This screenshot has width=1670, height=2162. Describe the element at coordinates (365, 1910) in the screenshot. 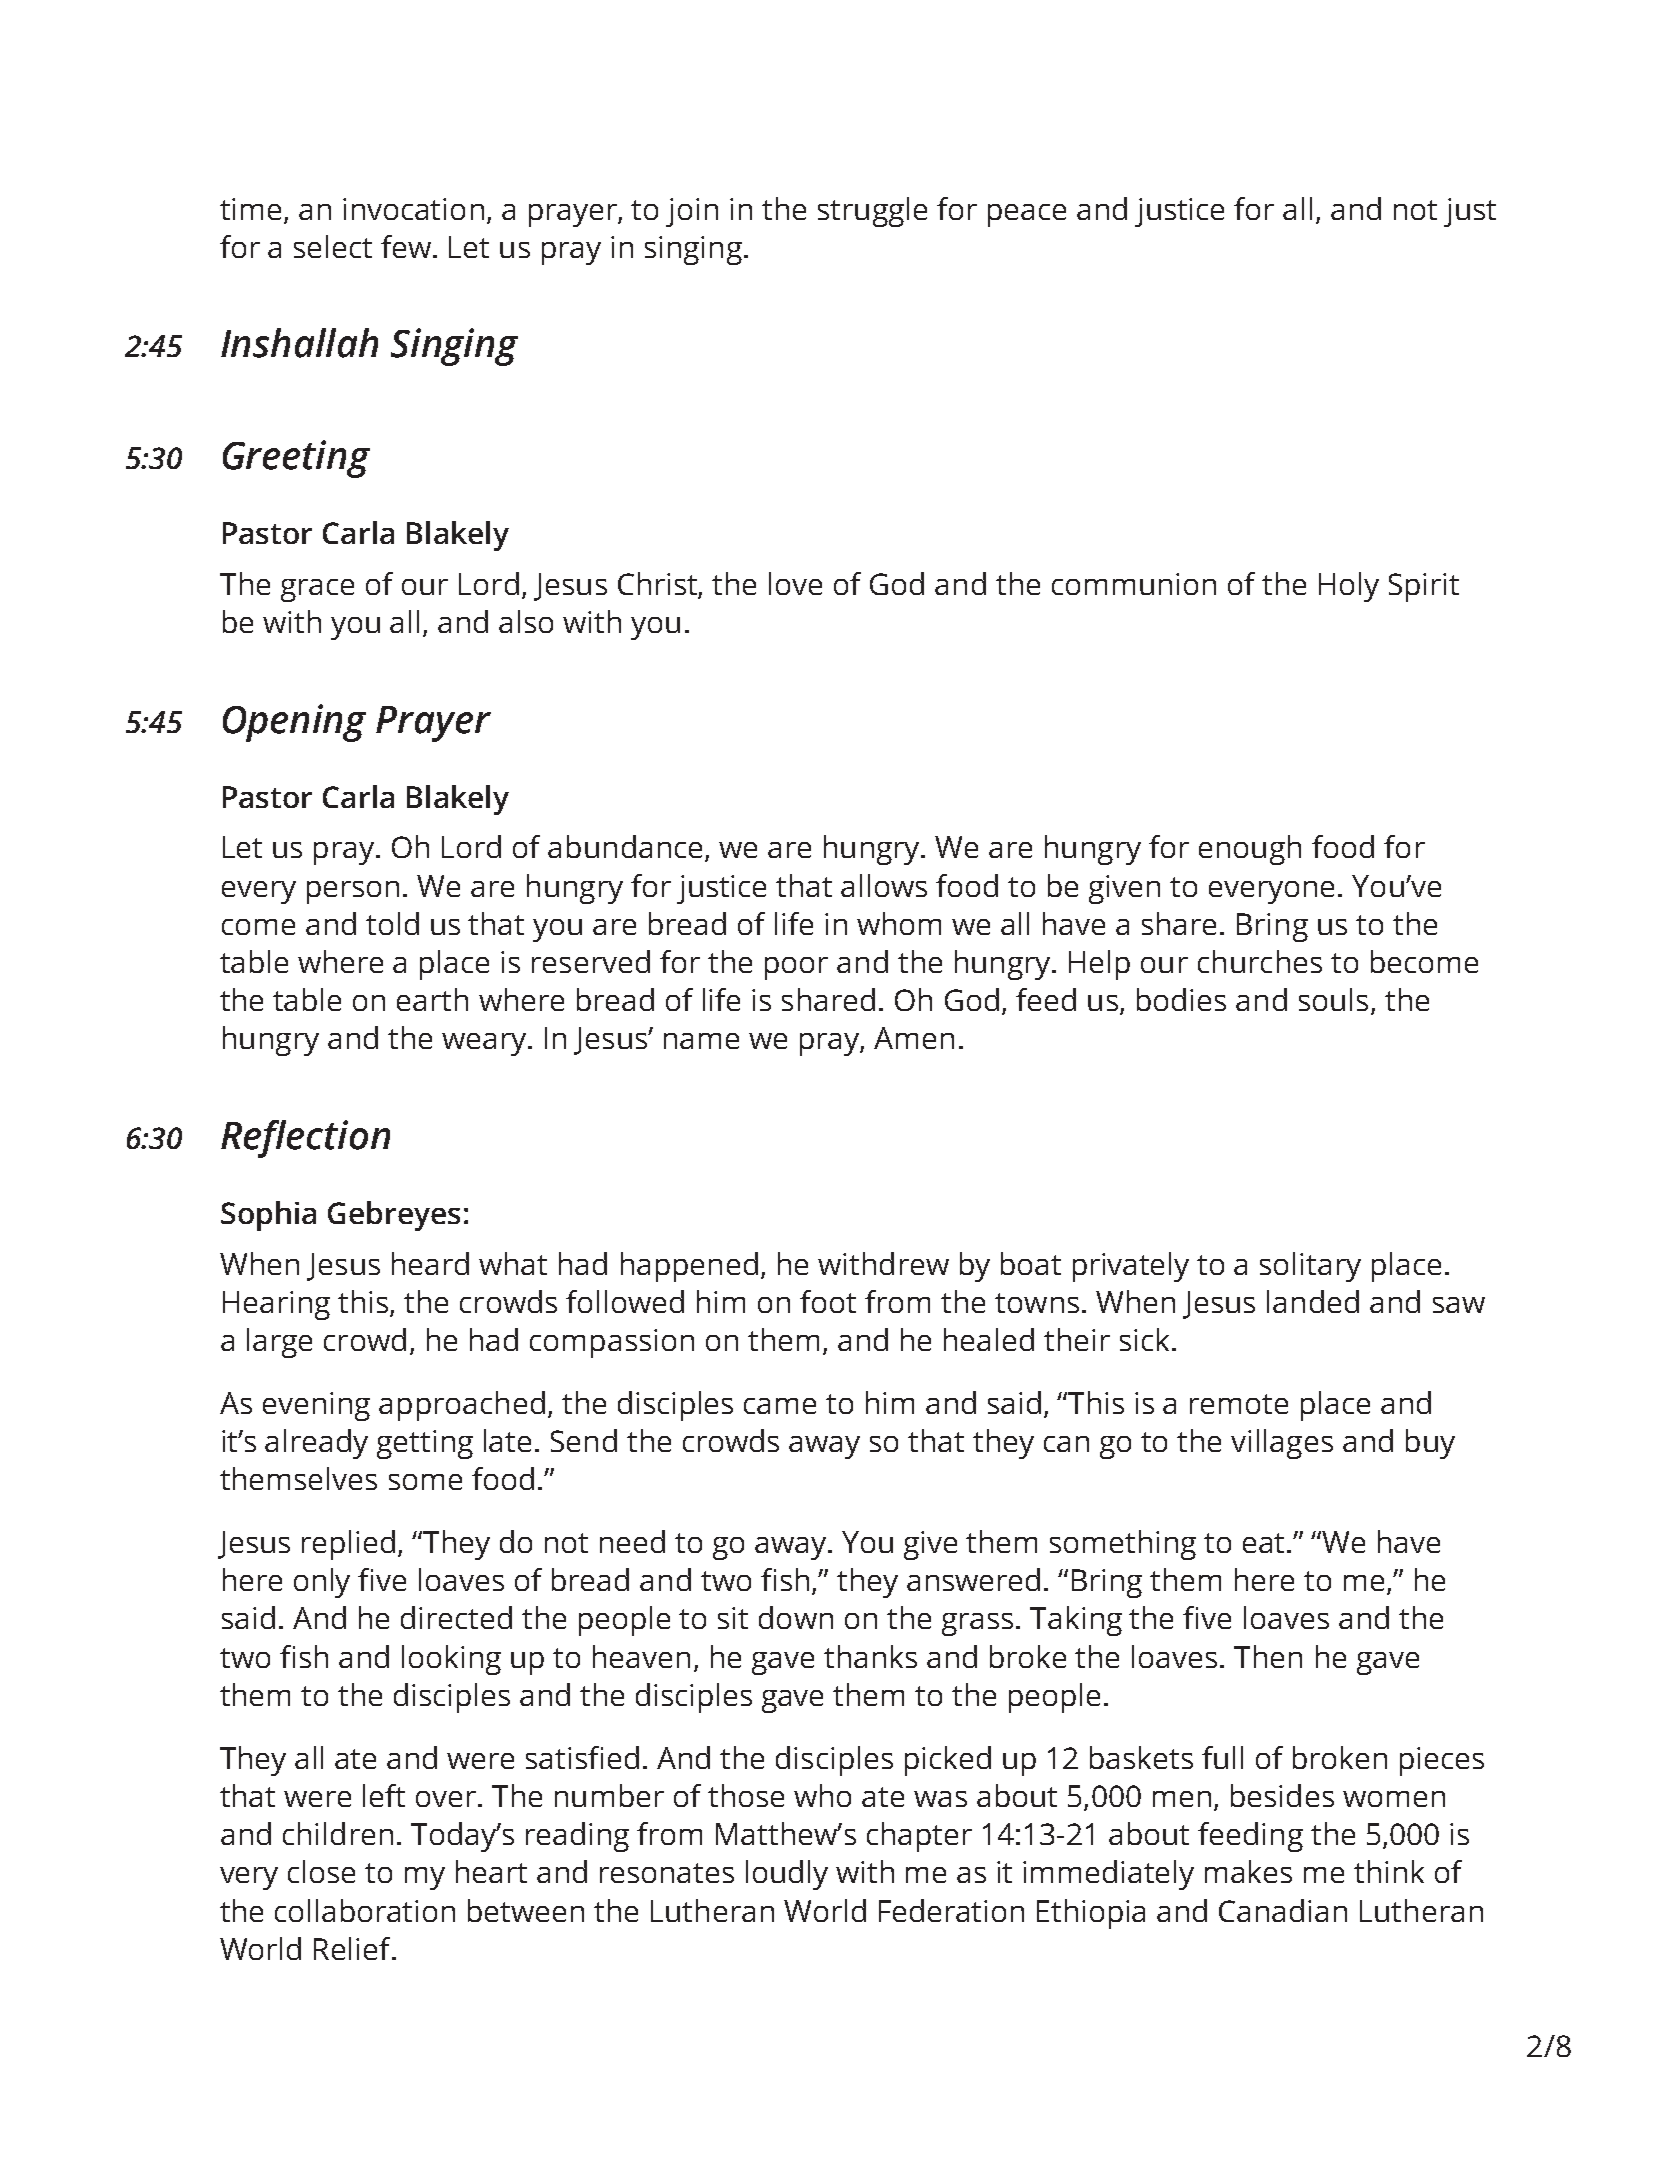

I see `collaboration` at that location.
